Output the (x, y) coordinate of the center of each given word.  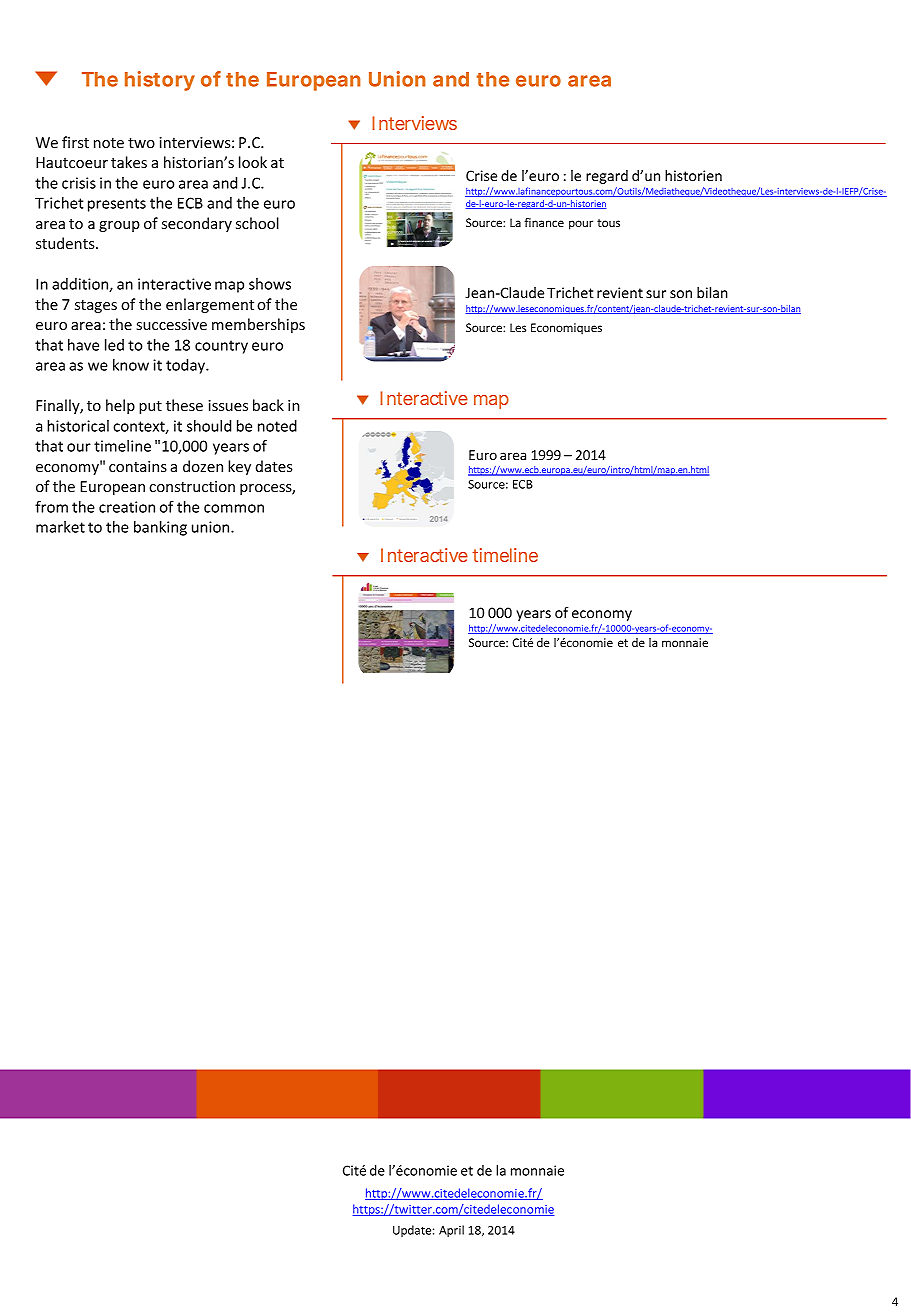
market (60, 527)
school (257, 223)
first (75, 142)
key (239, 467)
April (451, 1231)
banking (160, 528)
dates (274, 466)
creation (127, 507)
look (253, 162)
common (234, 508)
